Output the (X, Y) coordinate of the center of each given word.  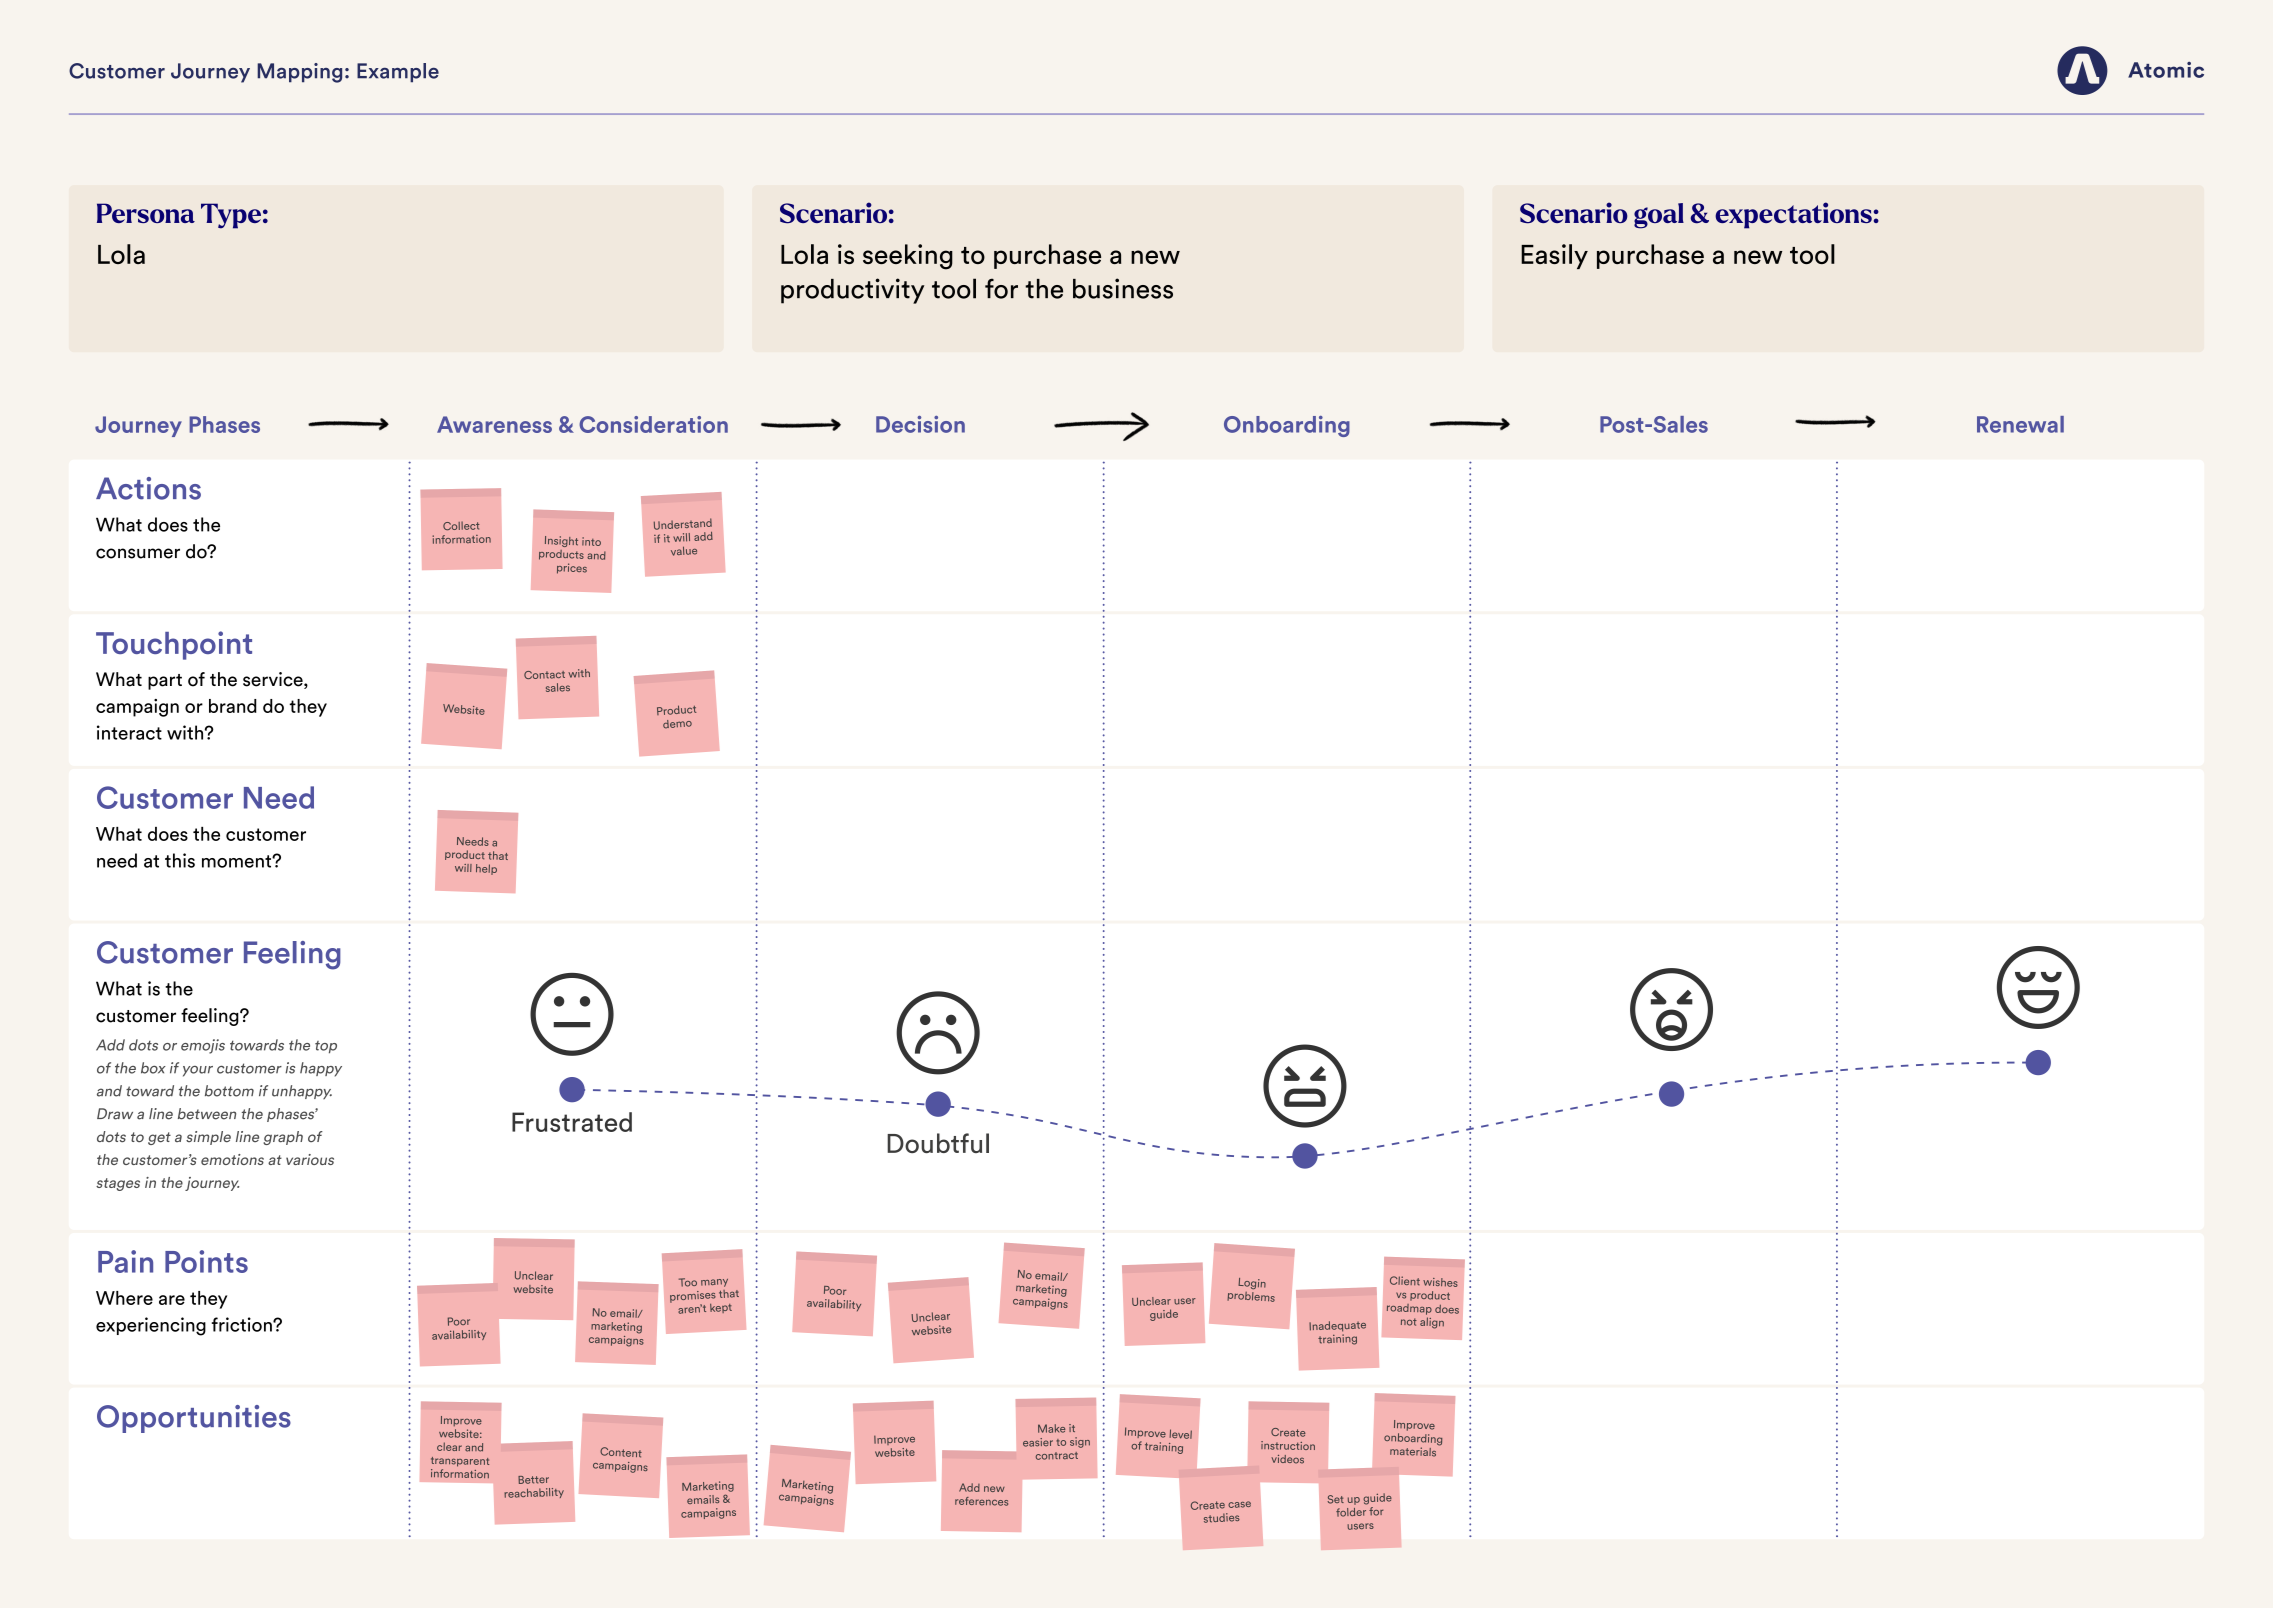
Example (398, 73)
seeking (908, 257)
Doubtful (938, 1143)
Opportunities (194, 1419)
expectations (1793, 215)
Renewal (2020, 424)
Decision (920, 424)
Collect (461, 525)
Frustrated (572, 1122)
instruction (1288, 1445)
